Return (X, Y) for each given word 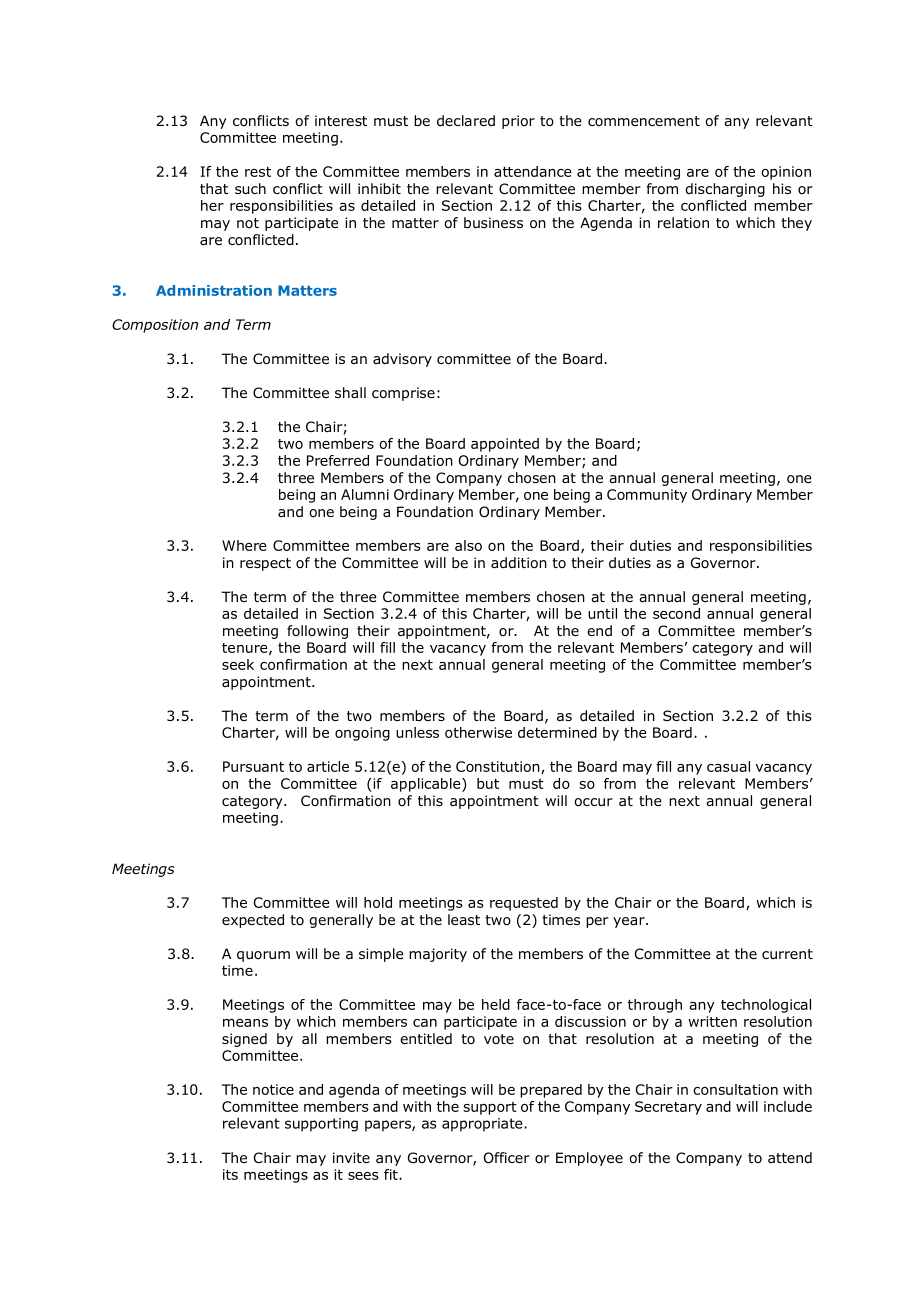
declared (466, 120)
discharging (725, 190)
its (230, 1174)
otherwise (478, 732)
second (676, 613)
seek (238, 664)
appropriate (483, 1125)
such (250, 188)
